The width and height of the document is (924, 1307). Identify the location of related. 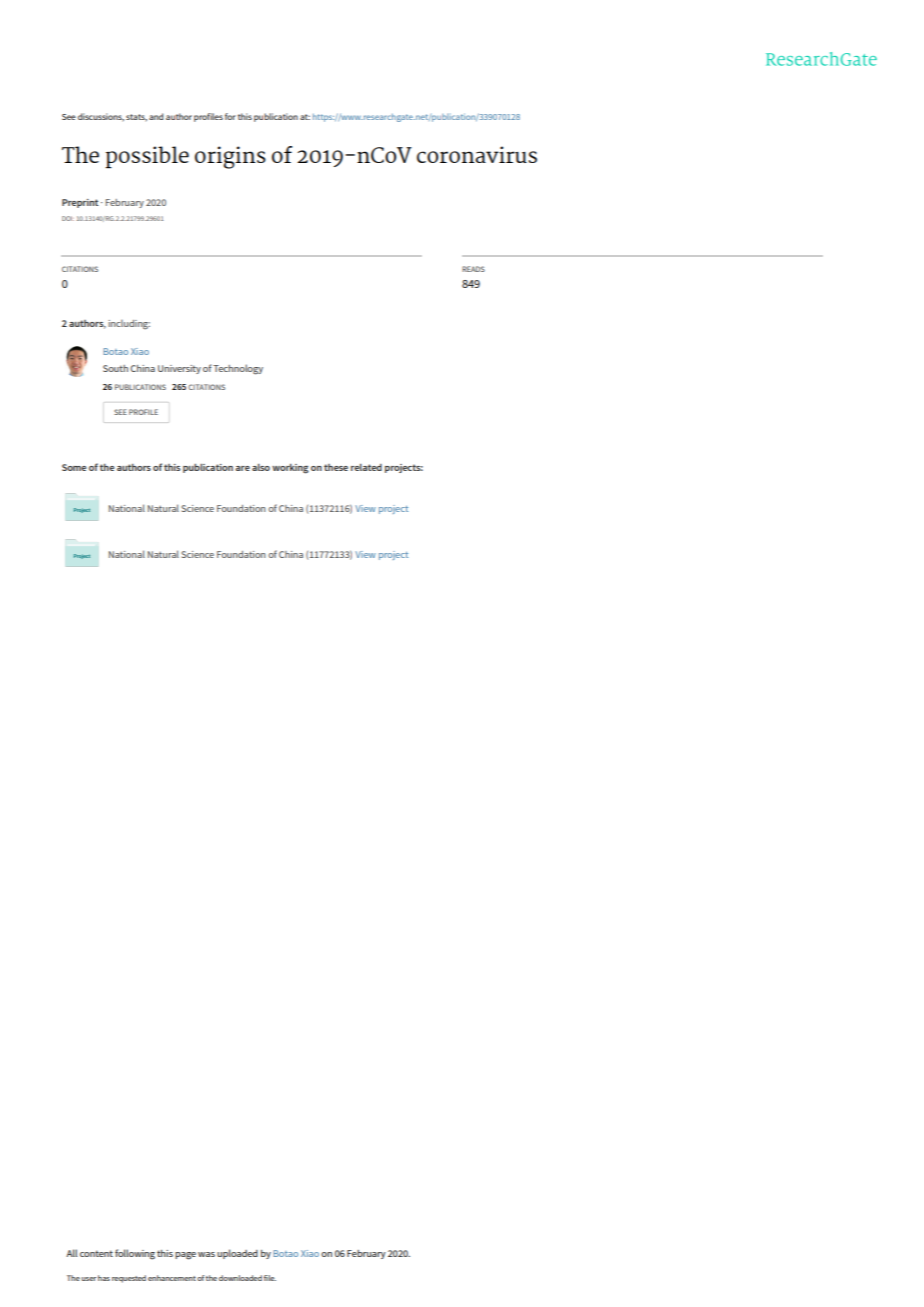
(366, 467).
